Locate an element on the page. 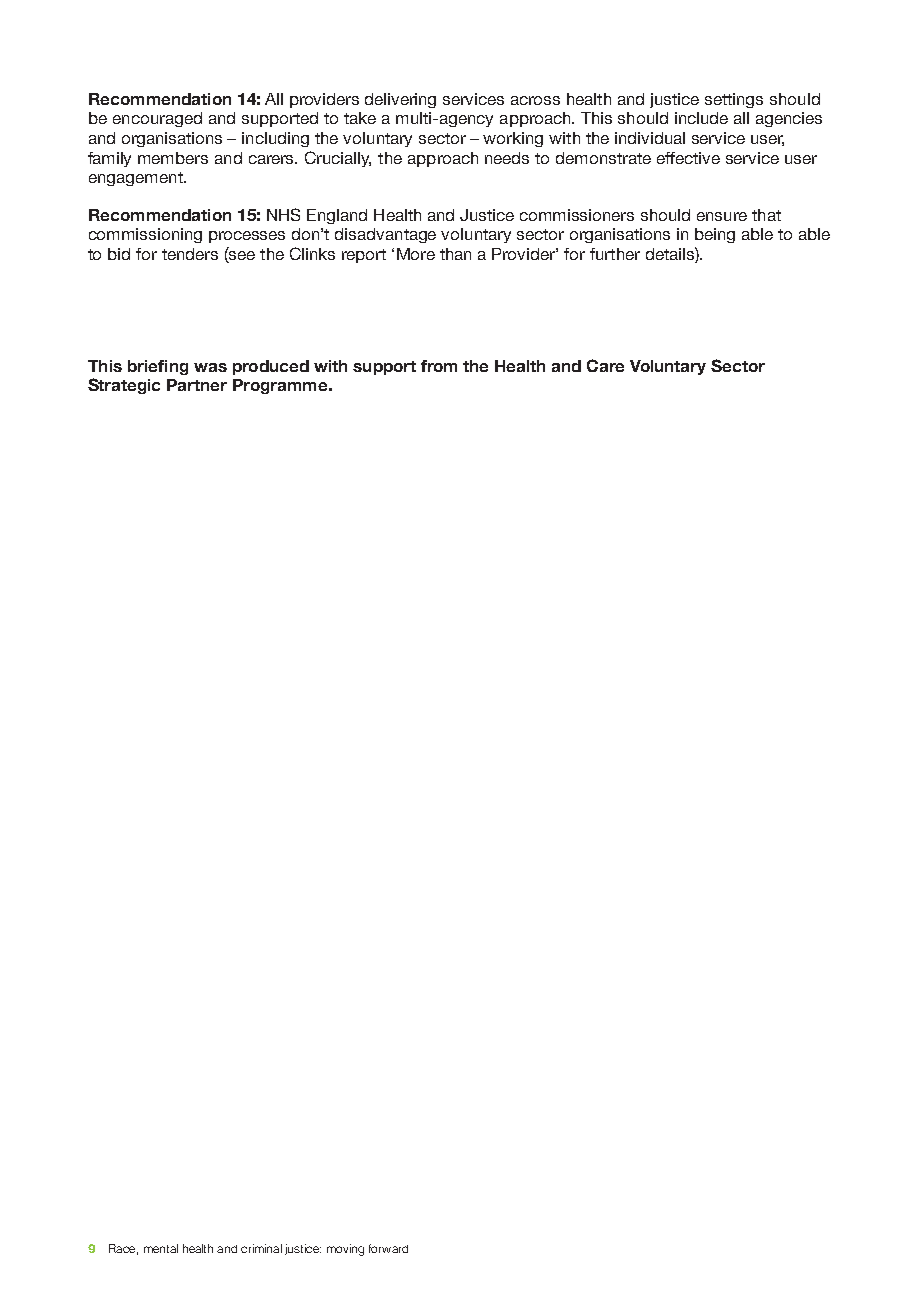 This image has width=924, height=1308. mental is located at coordinates (161, 1248).
